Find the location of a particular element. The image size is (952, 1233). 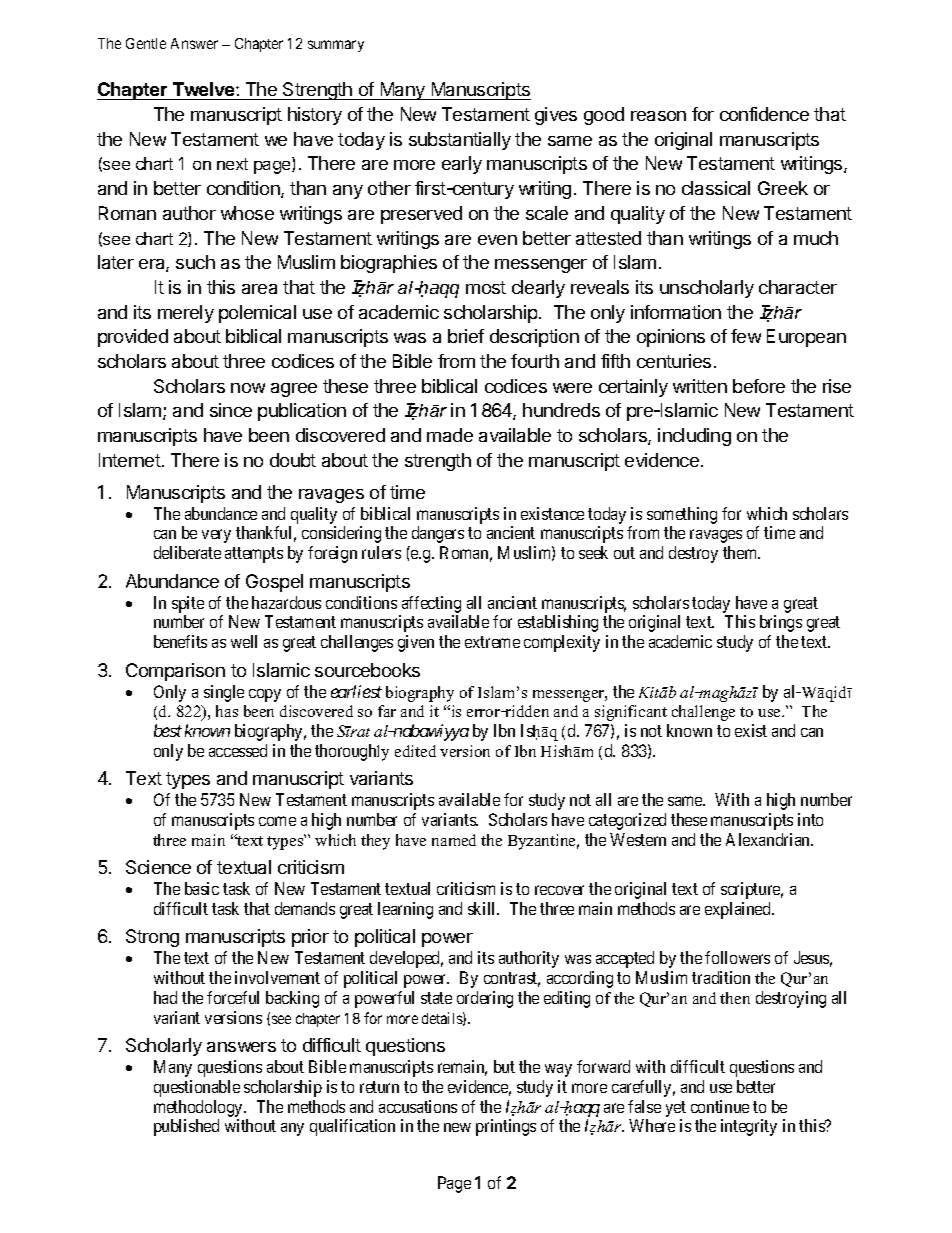

into is located at coordinates (810, 819).
